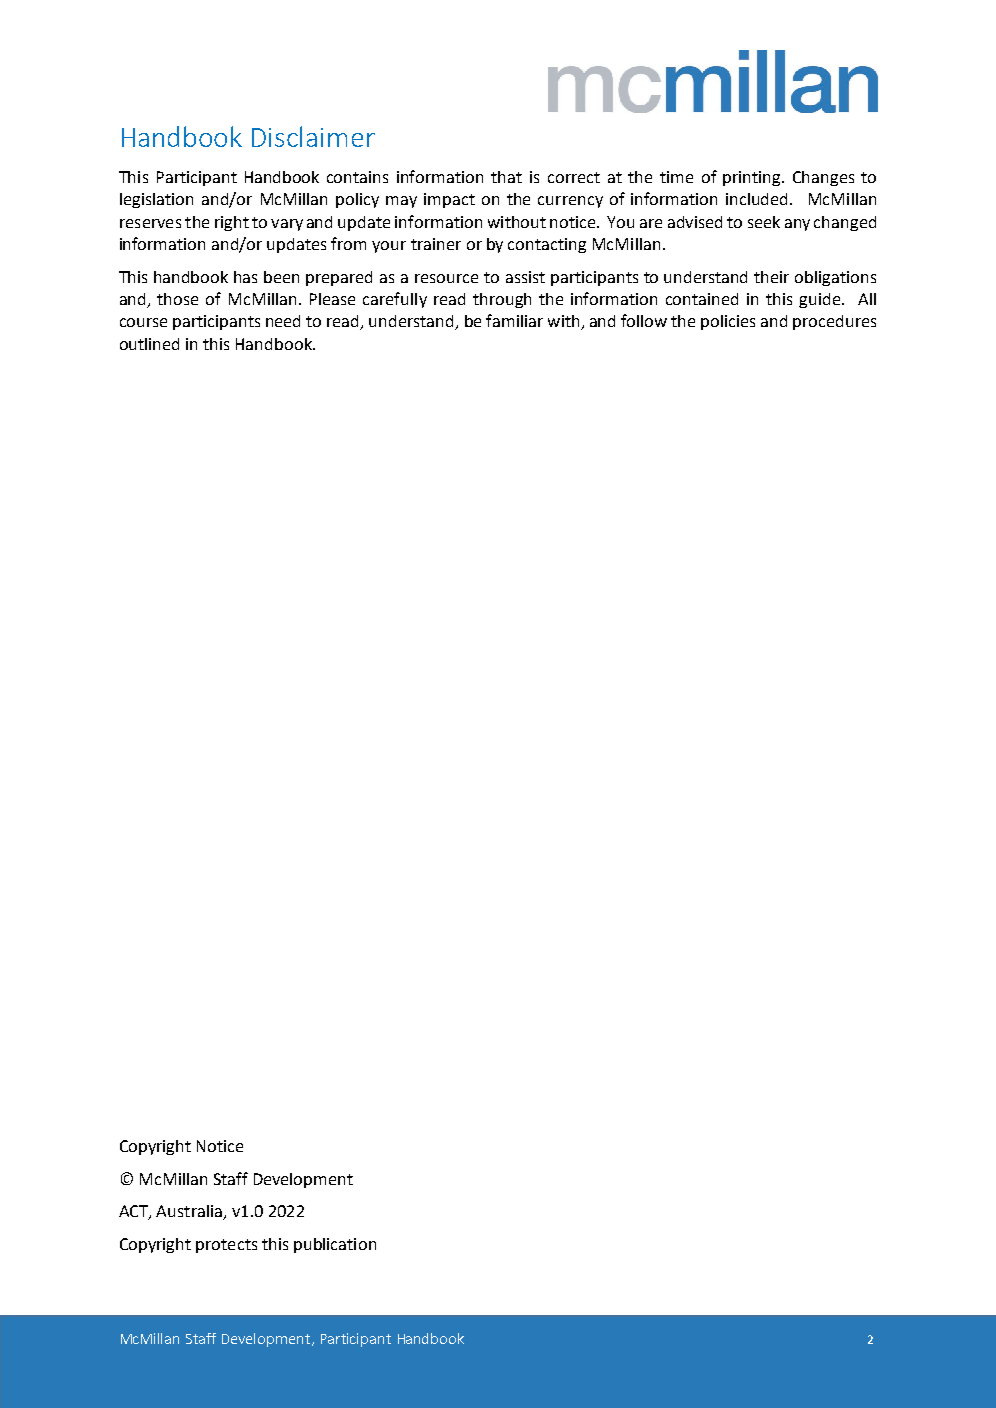 This image has width=996, height=1408. I want to click on follow, so click(644, 320).
